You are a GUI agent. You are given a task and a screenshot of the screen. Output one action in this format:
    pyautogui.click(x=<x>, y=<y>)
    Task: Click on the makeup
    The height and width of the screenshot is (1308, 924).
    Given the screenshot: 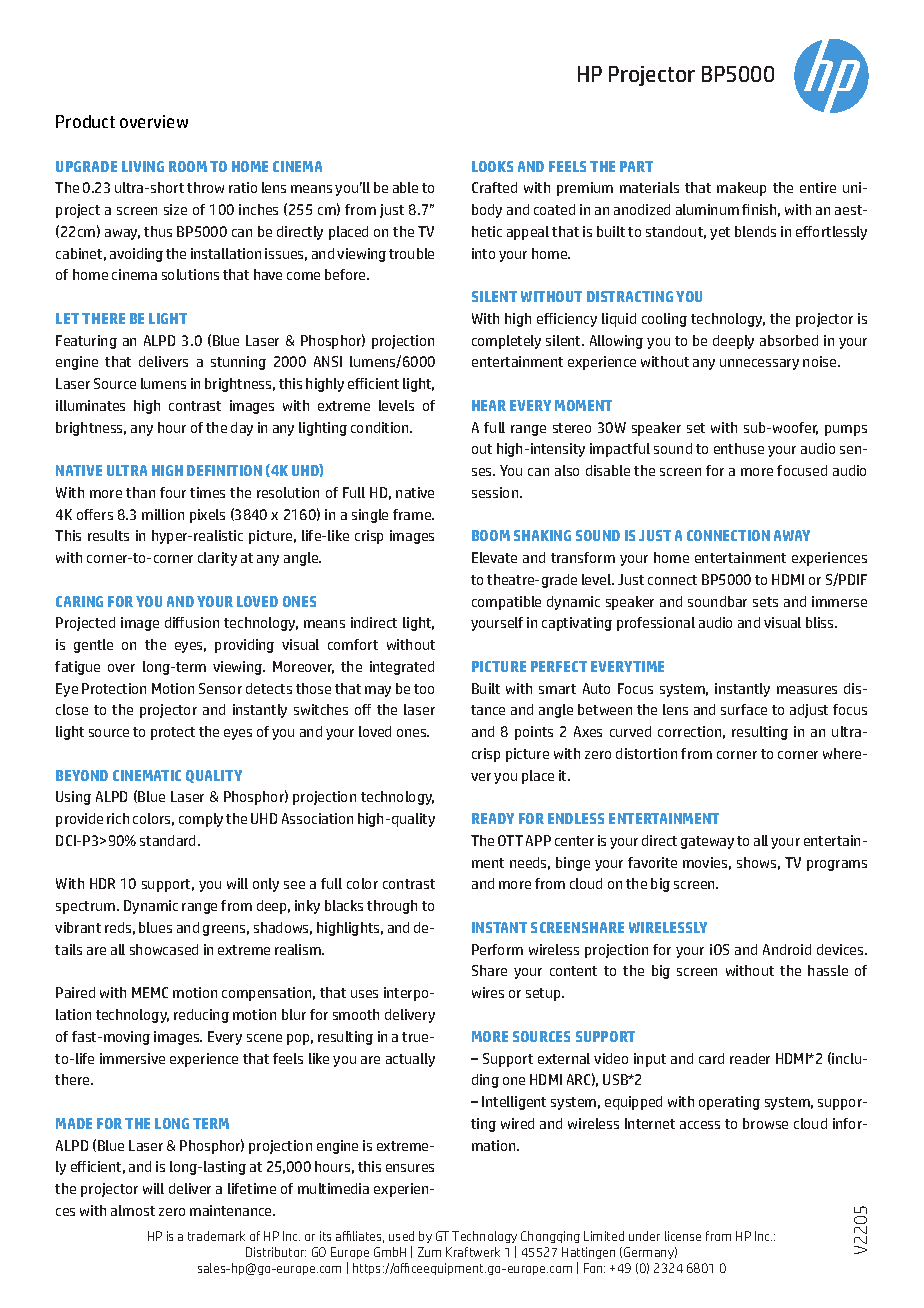 What is the action you would take?
    pyautogui.click(x=741, y=189)
